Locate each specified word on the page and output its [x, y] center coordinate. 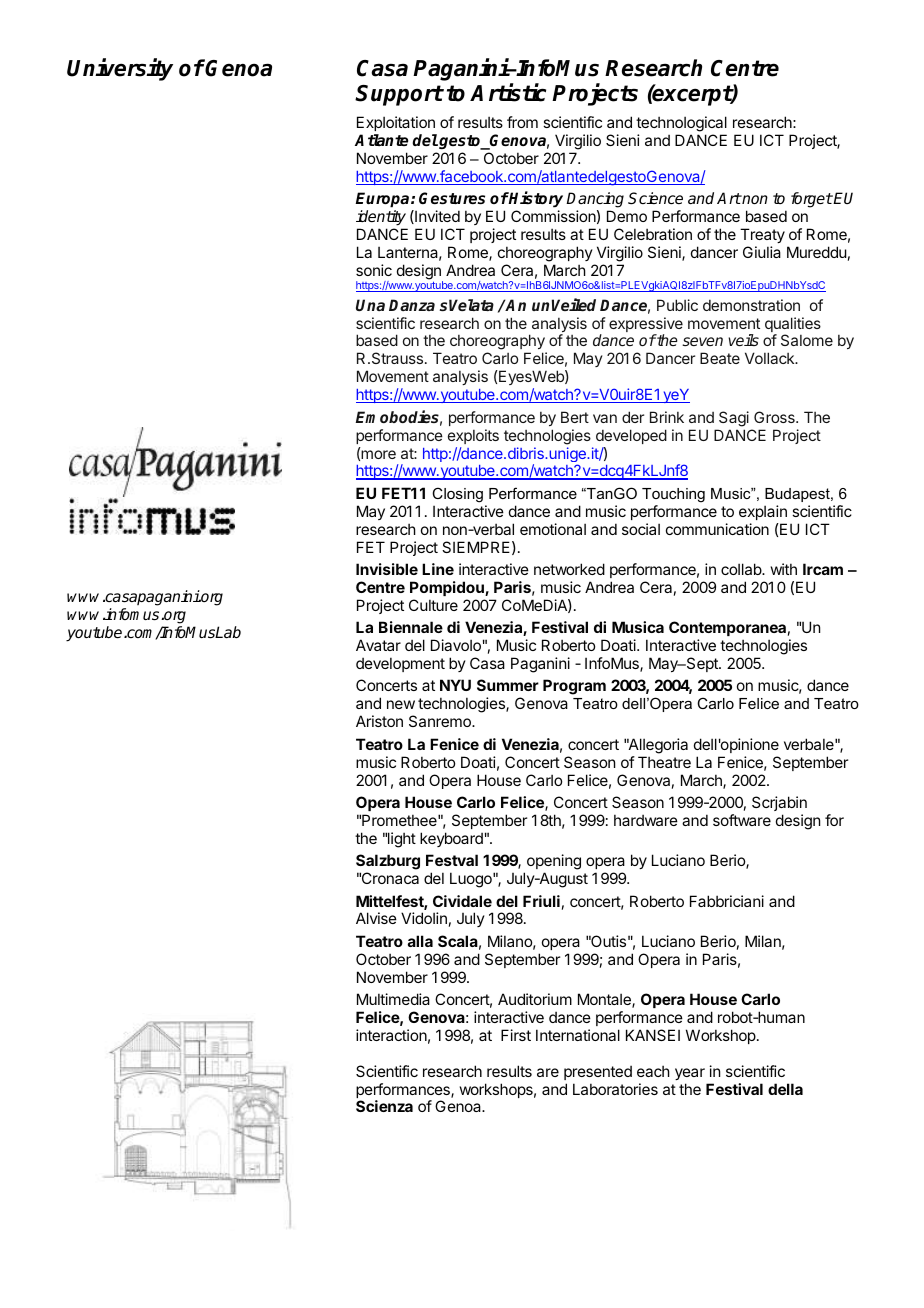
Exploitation [396, 123]
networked [569, 569]
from [522, 122]
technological [681, 124]
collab [742, 569]
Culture [433, 605]
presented [598, 1072]
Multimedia [393, 999]
